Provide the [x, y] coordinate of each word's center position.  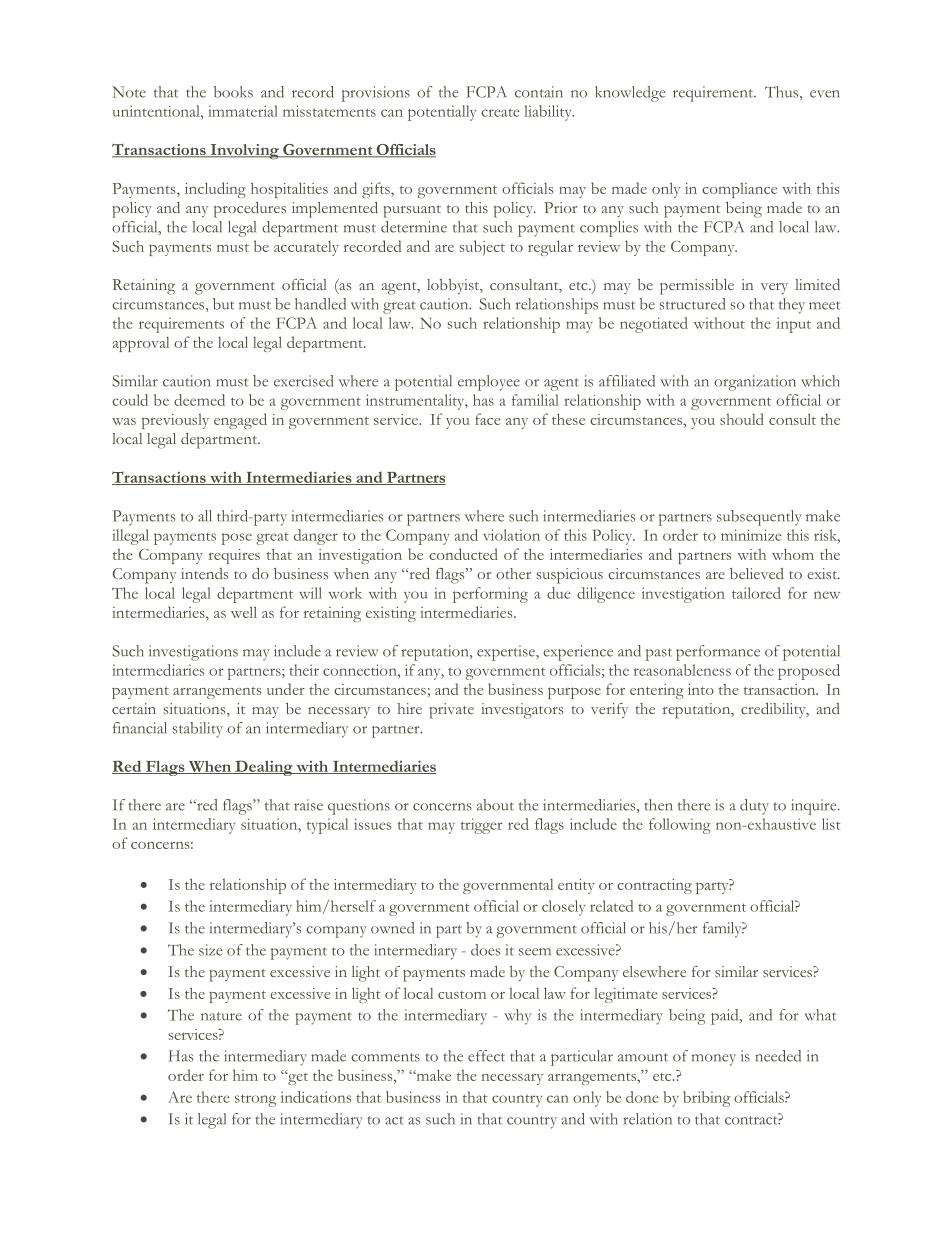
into [701, 689]
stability [198, 730]
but [223, 304]
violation [511, 535]
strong [255, 1100]
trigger [482, 826]
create [500, 112]
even [824, 94]
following [680, 826]
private [451, 711]
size [211, 950]
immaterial [243, 111]
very [774, 288]
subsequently [759, 518]
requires [234, 556]
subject [482, 248]
